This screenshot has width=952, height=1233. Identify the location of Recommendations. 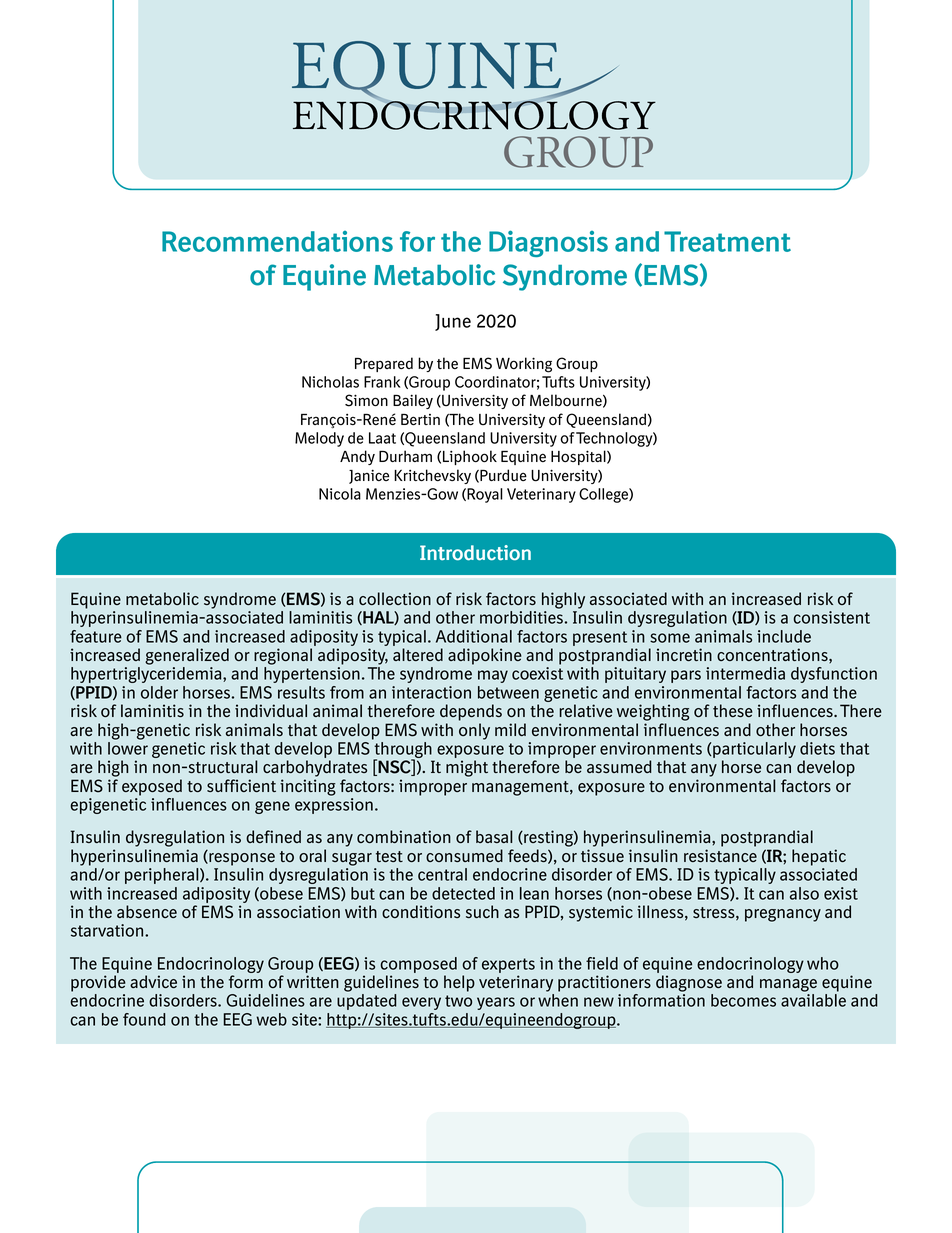
(277, 241).
